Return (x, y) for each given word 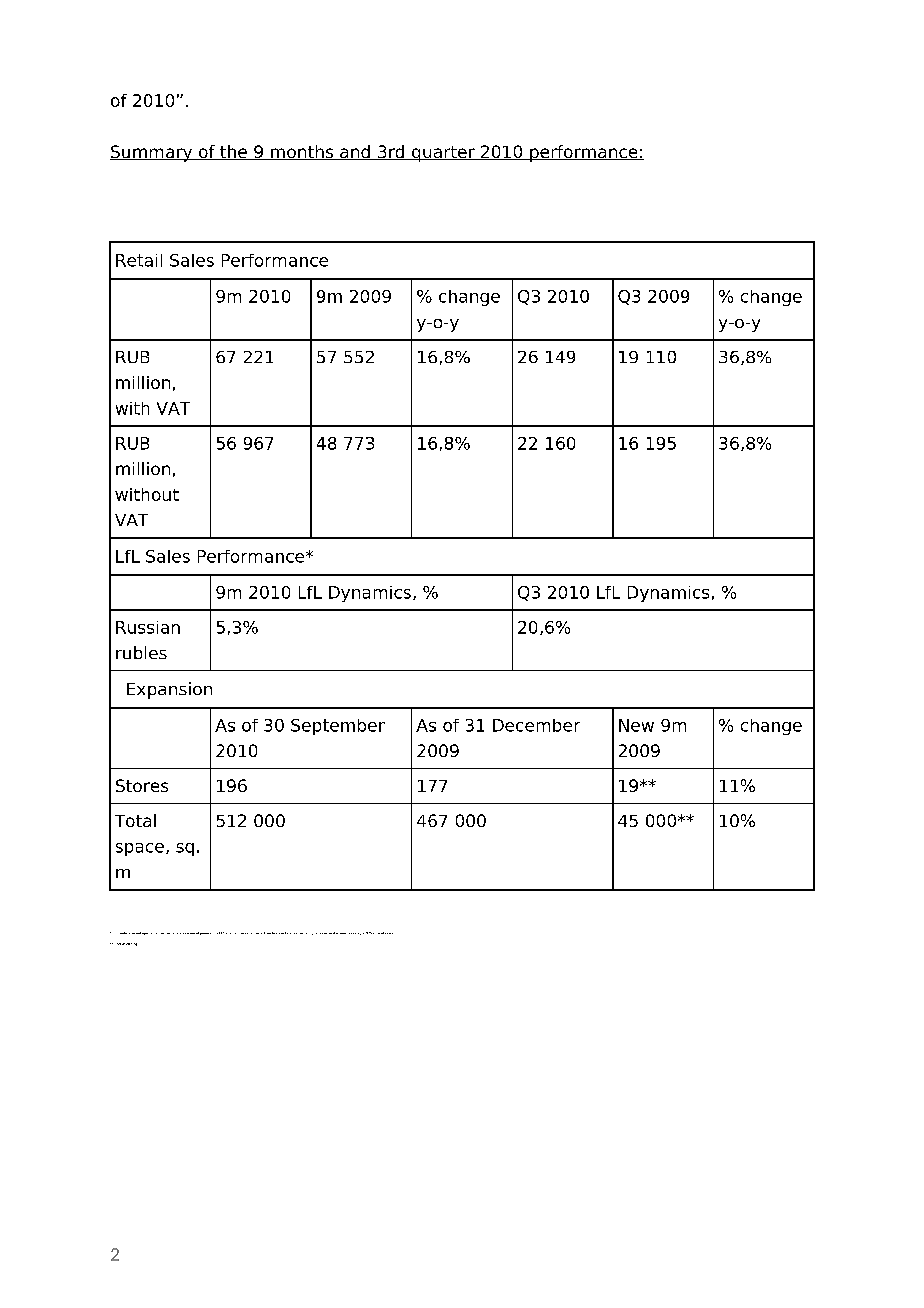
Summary (152, 153)
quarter (443, 154)
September (338, 727)
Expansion (169, 690)
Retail (139, 260)
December (536, 725)
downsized (348, 933)
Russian (148, 627)
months (302, 152)
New (636, 725)
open (191, 933)
